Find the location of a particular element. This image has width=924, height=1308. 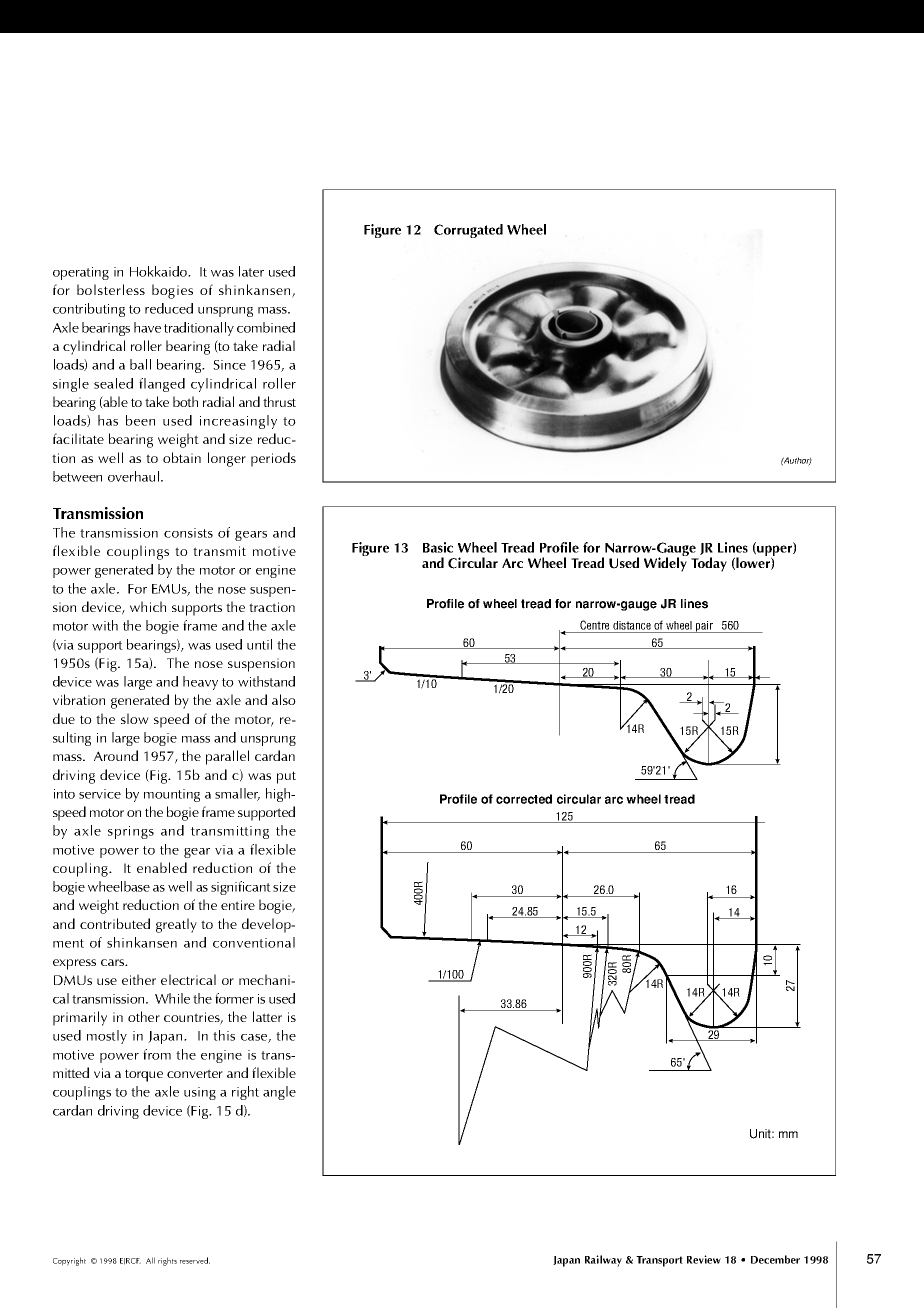

Review is located at coordinates (704, 1259).
